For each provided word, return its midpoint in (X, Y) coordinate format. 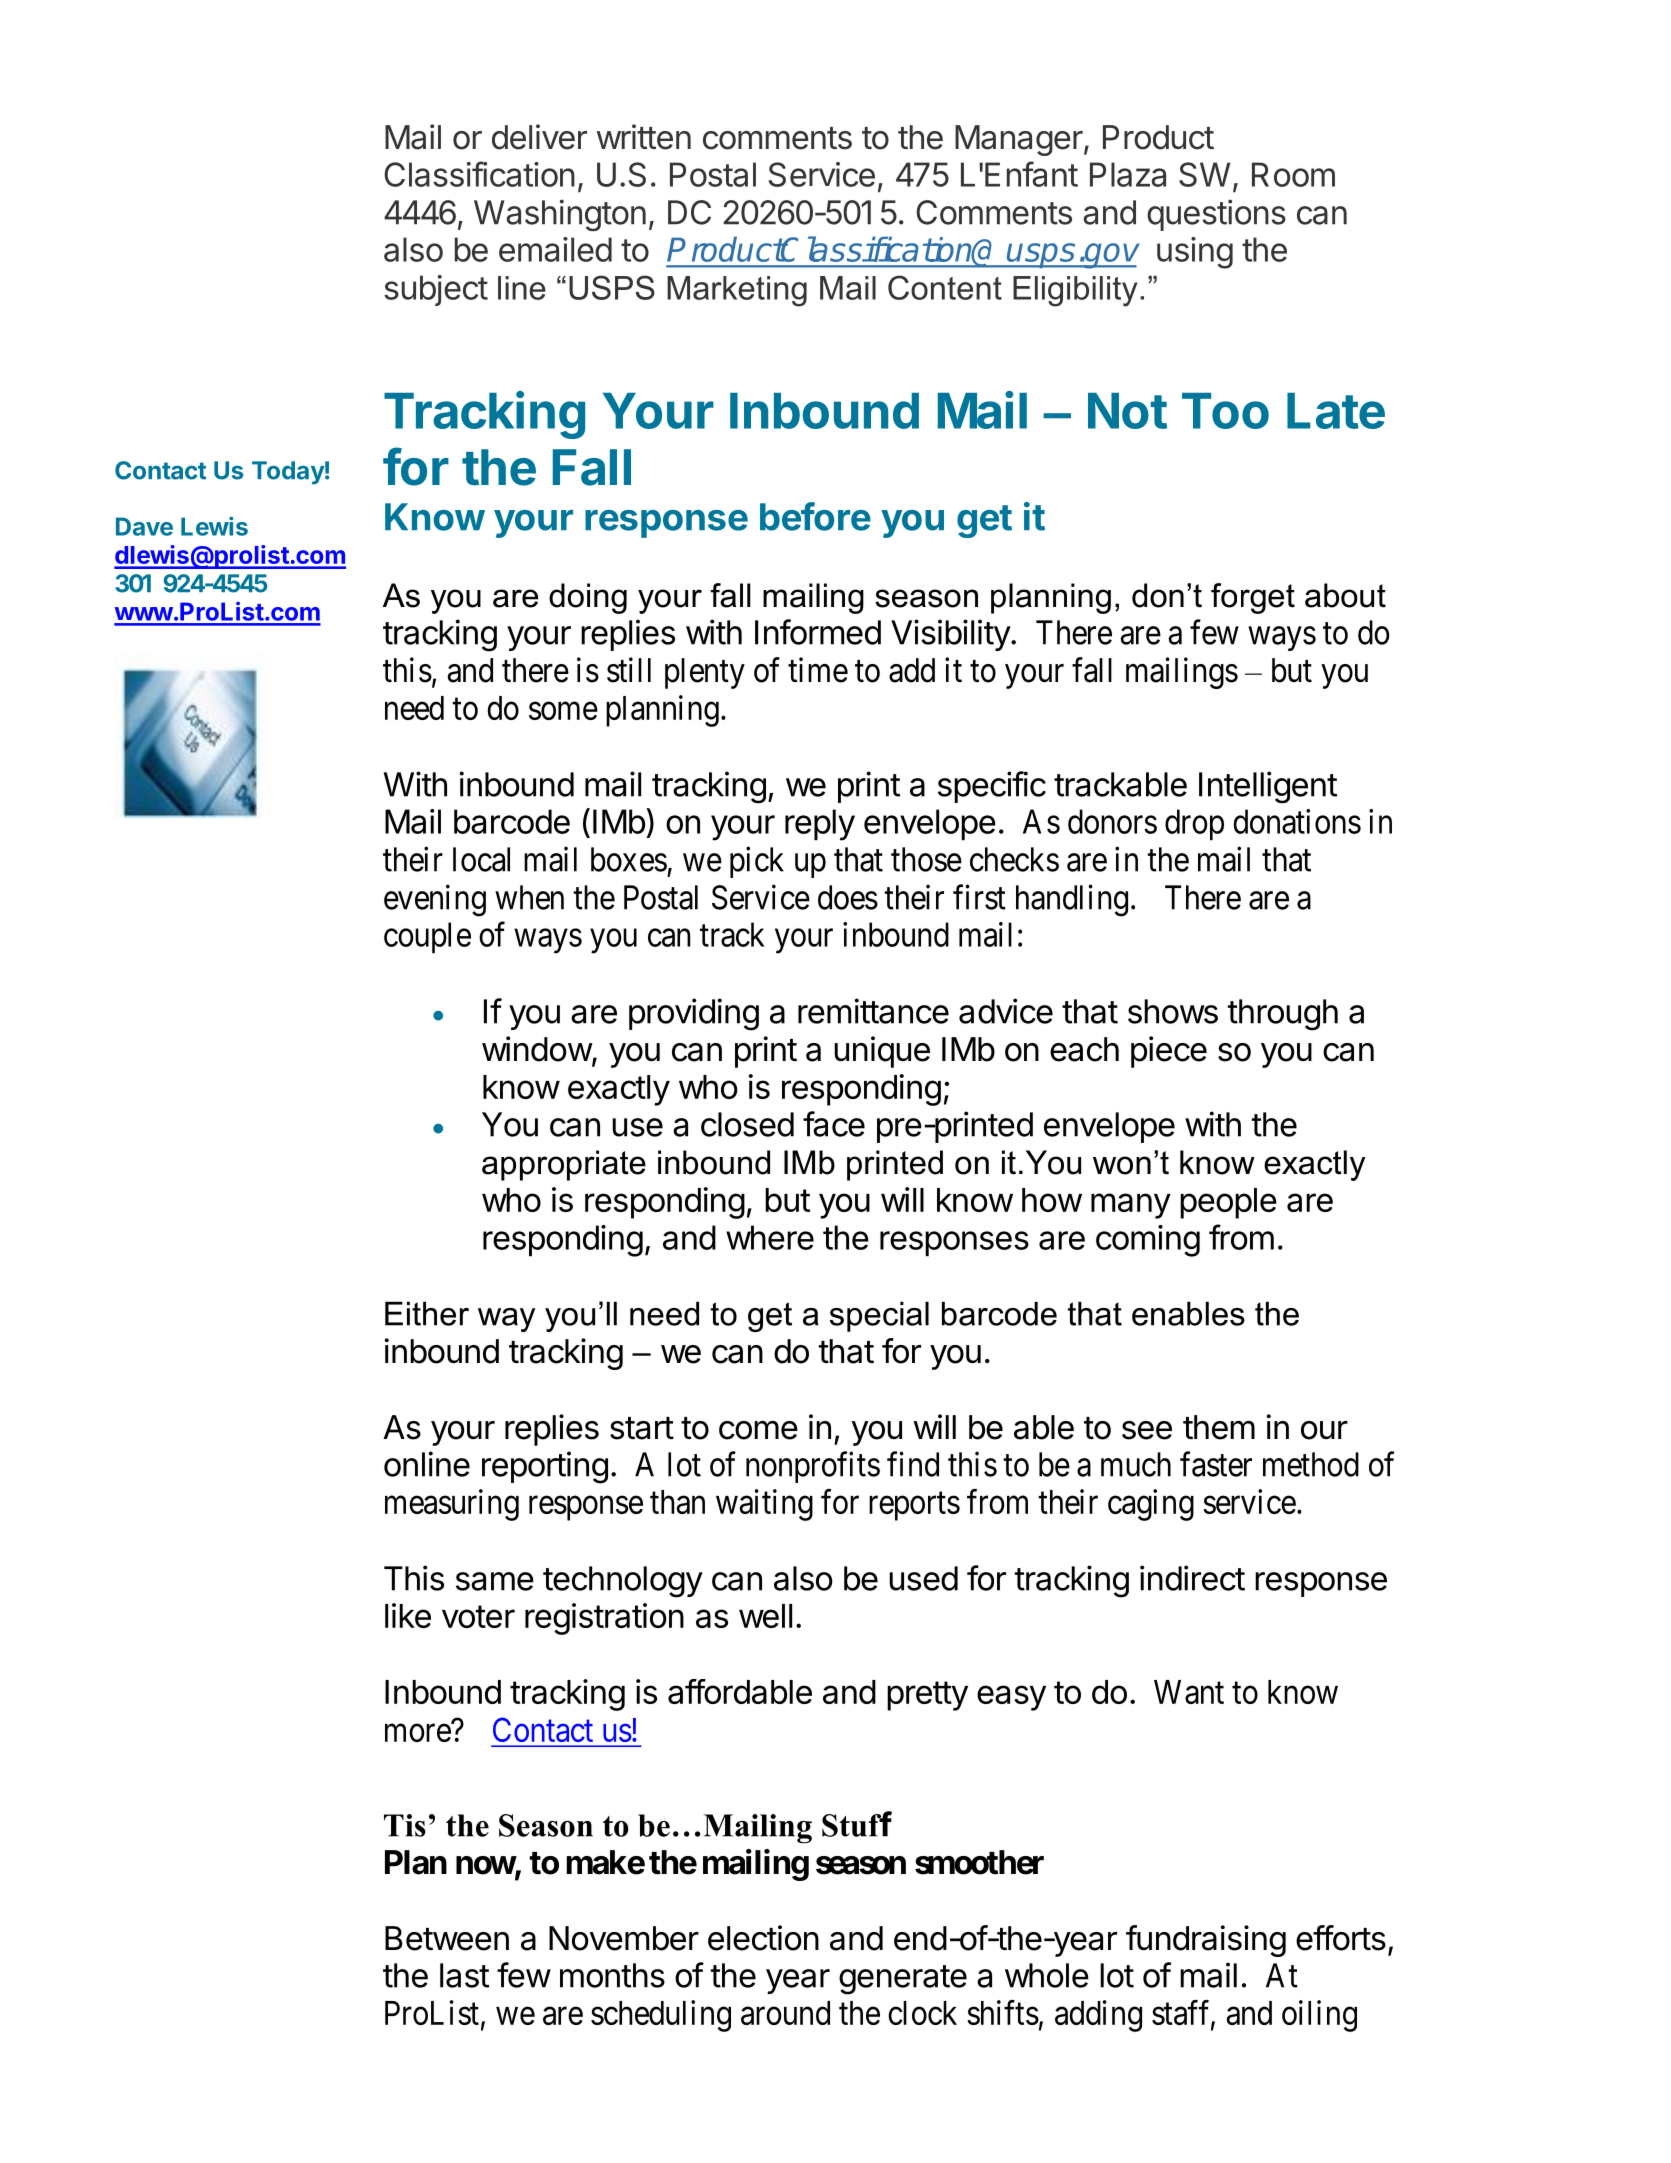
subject (436, 290)
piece (1169, 1052)
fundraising (1206, 1941)
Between (447, 1938)
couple (427, 937)
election (763, 1938)
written (644, 137)
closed (747, 1124)
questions (1216, 215)
